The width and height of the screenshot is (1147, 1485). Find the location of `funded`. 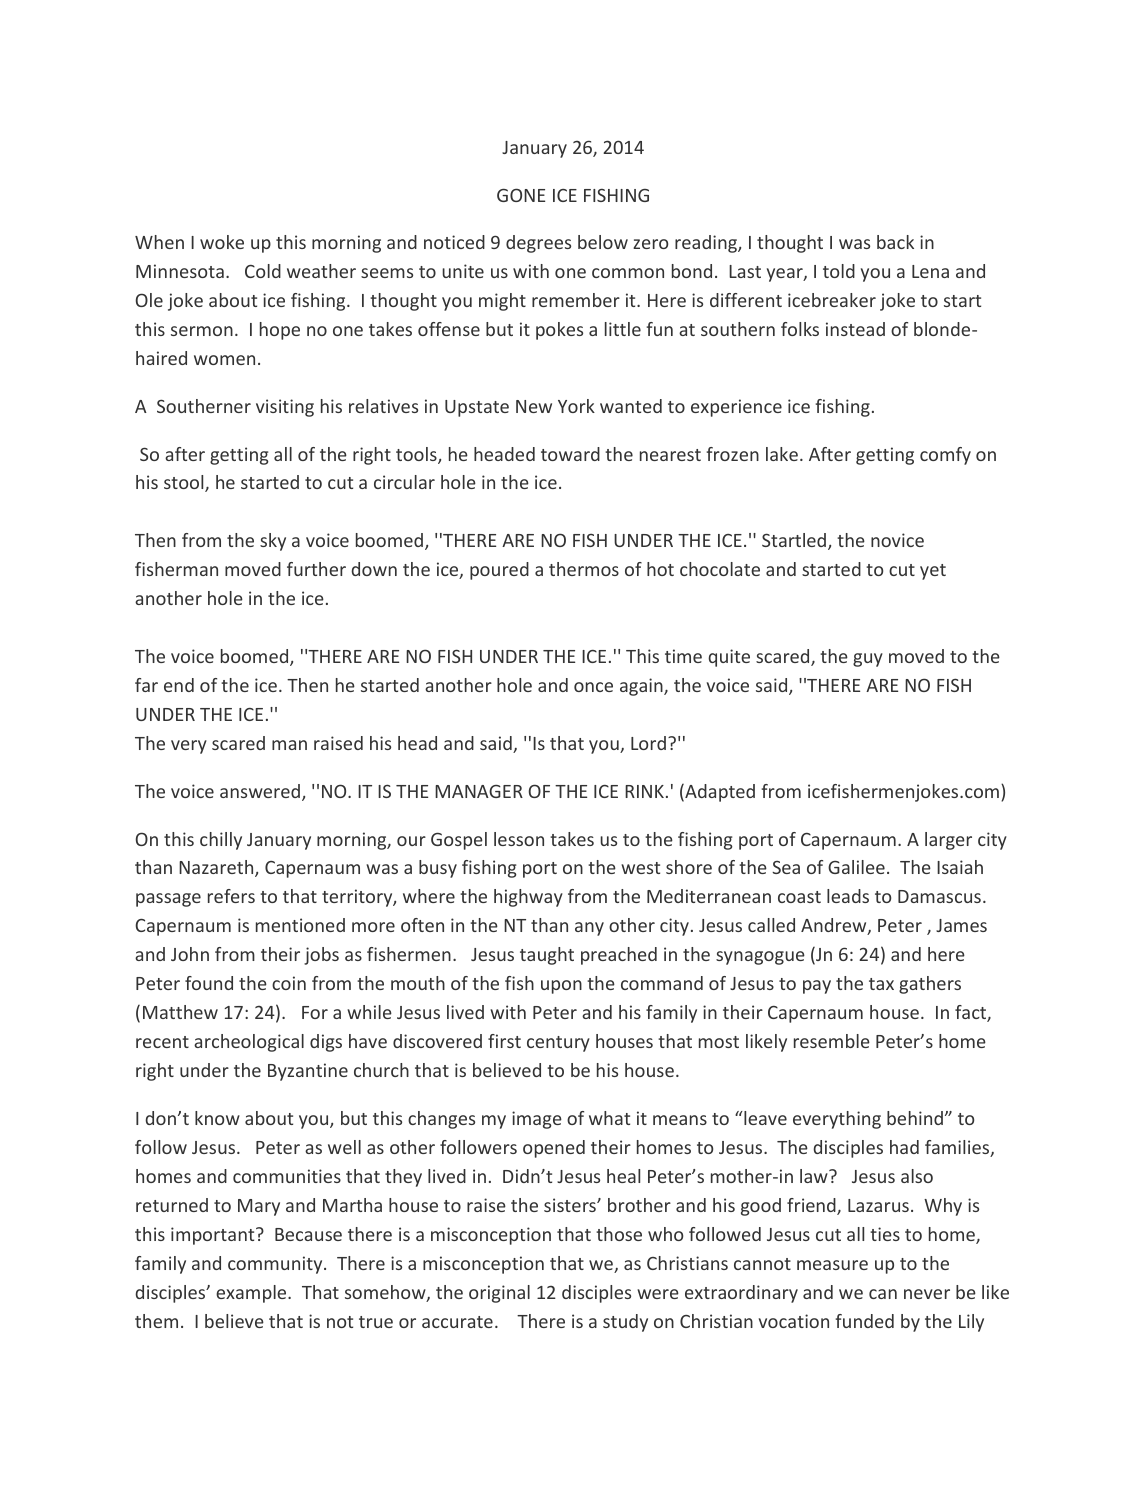

funded is located at coordinates (864, 1321).
